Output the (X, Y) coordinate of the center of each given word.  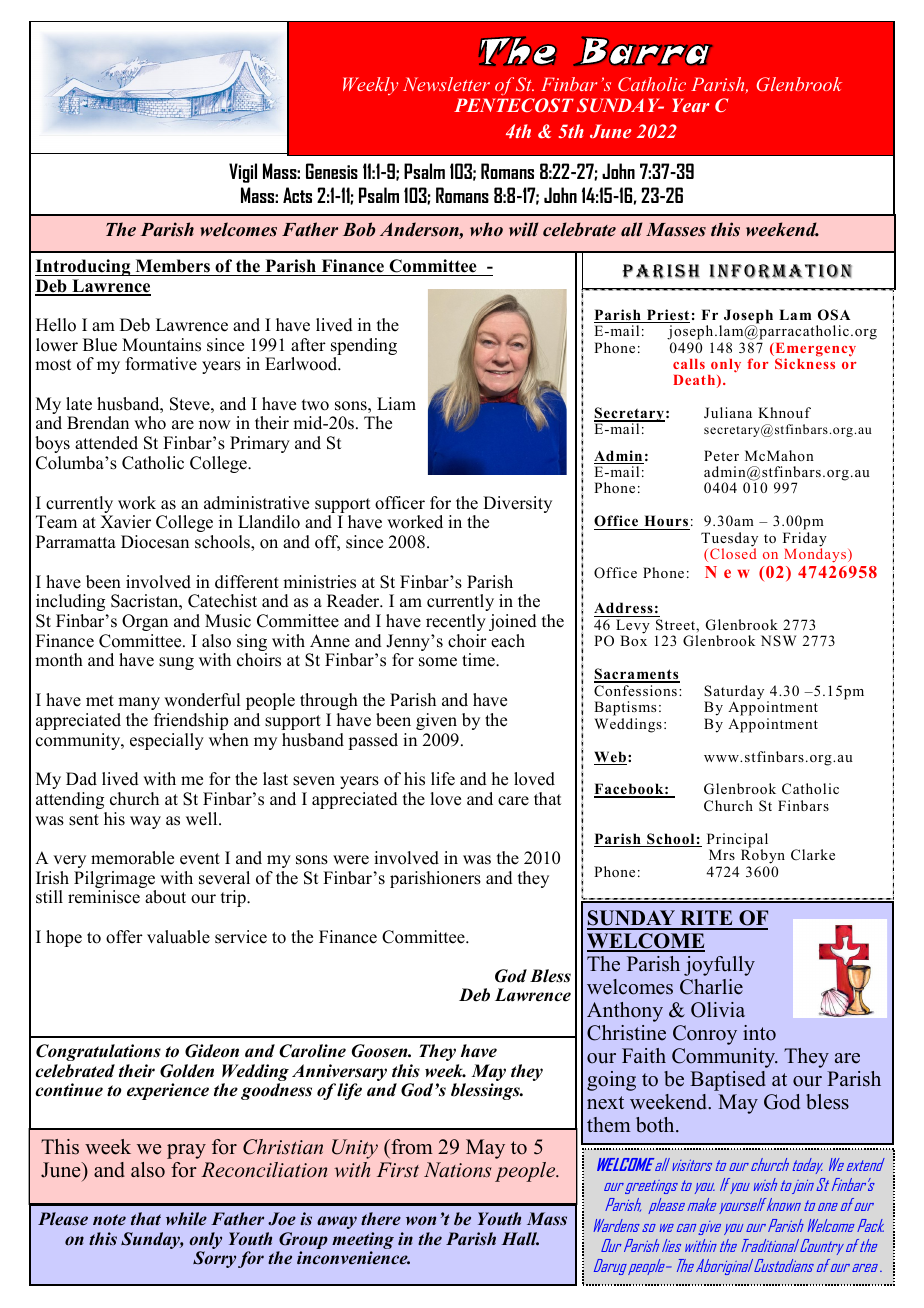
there (381, 1219)
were (351, 860)
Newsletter (446, 84)
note (109, 1220)
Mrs (722, 854)
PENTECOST (514, 105)
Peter (721, 455)
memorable (132, 858)
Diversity (517, 504)
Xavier (125, 522)
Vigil (243, 173)
